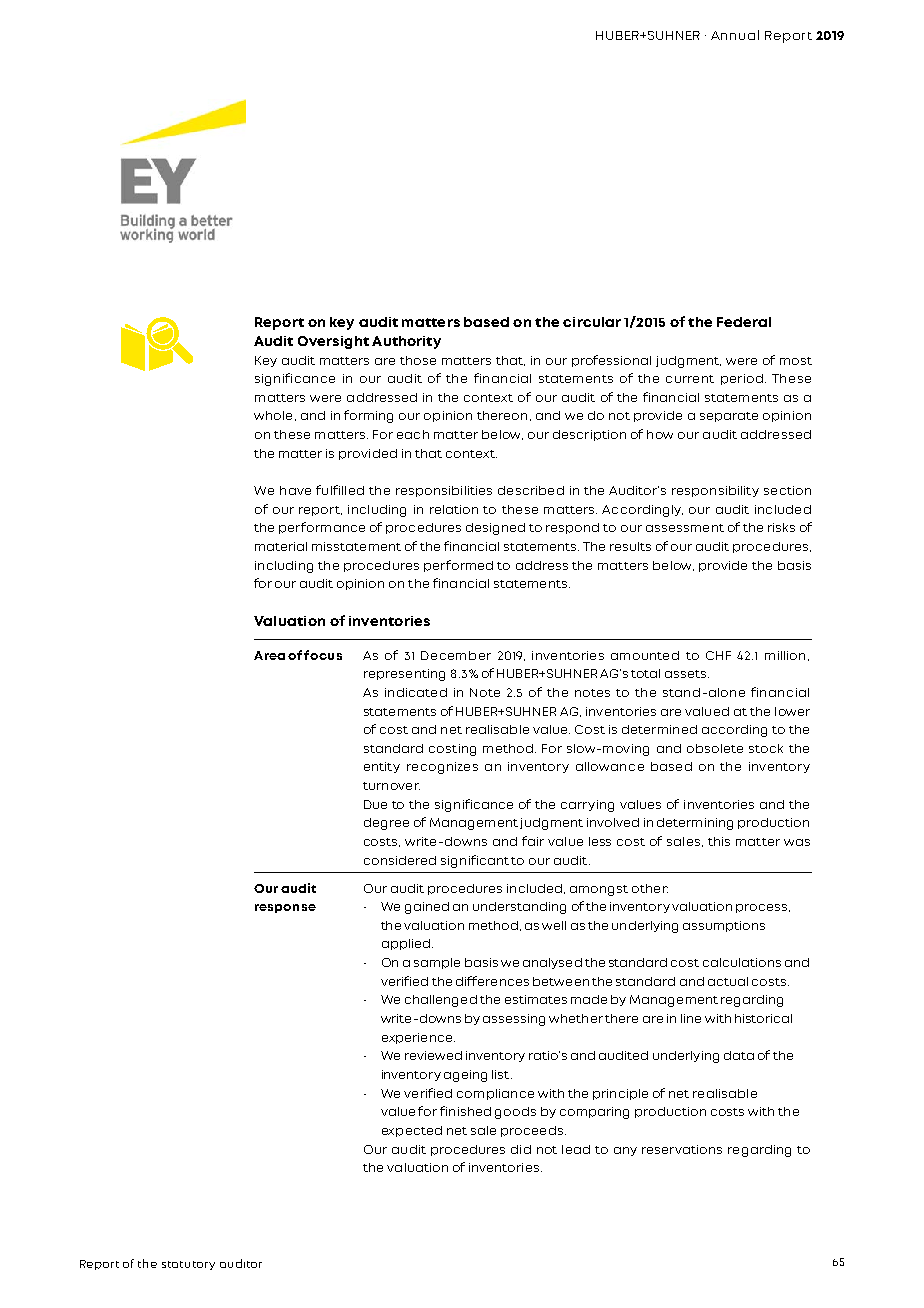 The width and height of the screenshot is (924, 1308). Describe the element at coordinates (285, 908) in the screenshot. I see `response` at that location.
